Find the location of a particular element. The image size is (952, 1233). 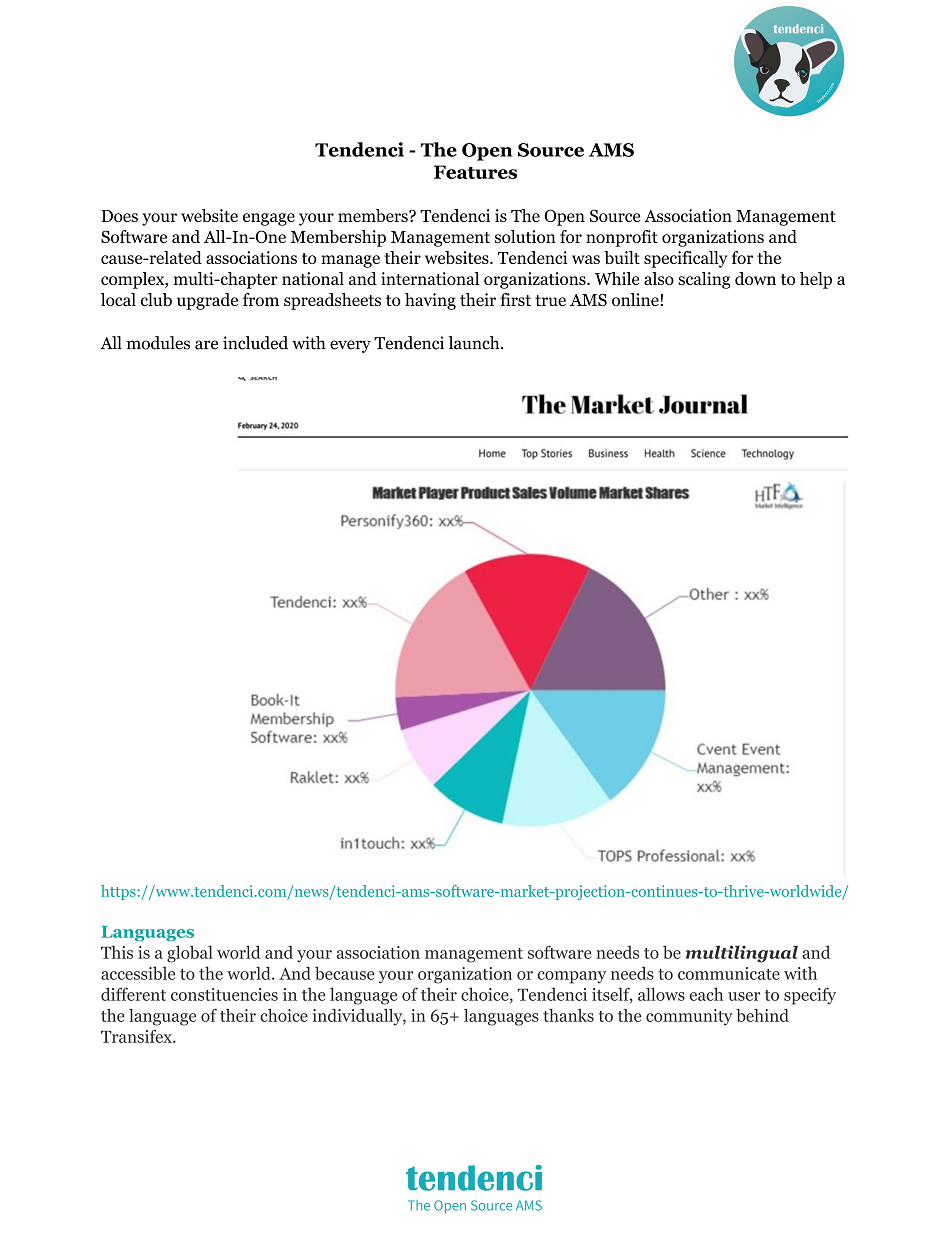

company is located at coordinates (571, 977).
